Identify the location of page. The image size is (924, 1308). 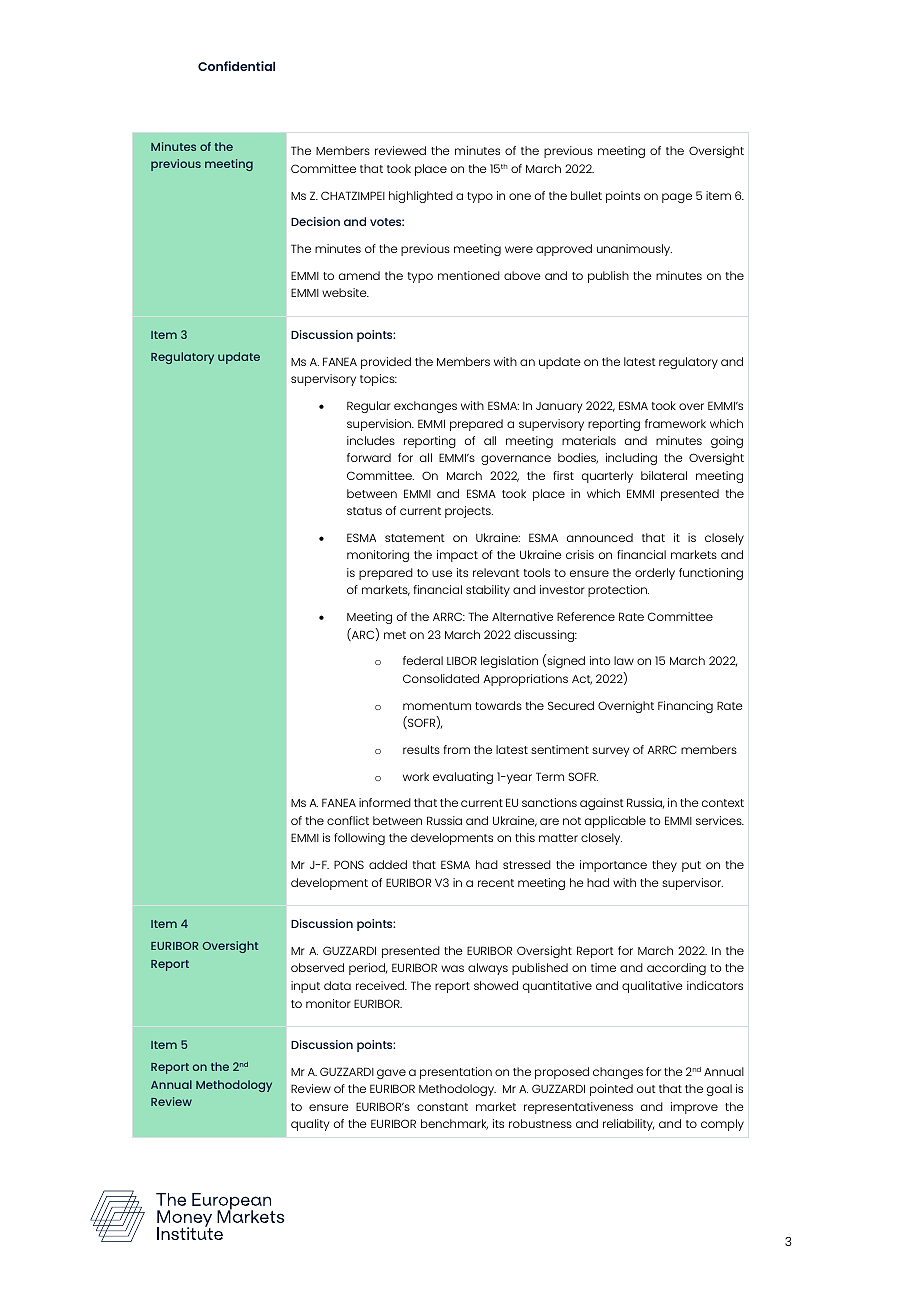
(677, 198).
